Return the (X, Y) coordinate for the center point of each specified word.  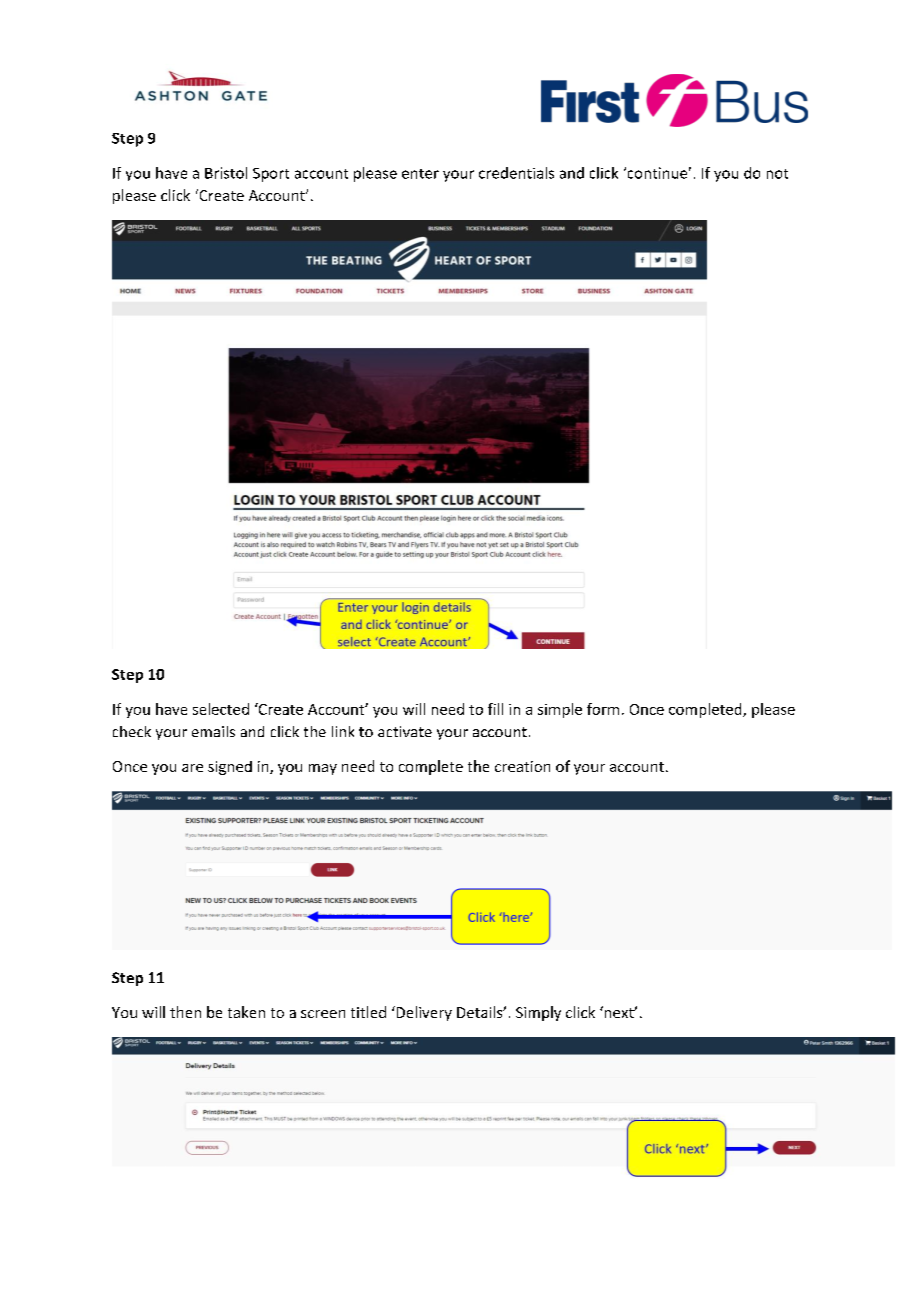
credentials (516, 173)
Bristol (226, 173)
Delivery (423, 1013)
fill (495, 709)
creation (522, 766)
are (192, 768)
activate (405, 731)
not (777, 174)
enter (420, 174)
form (603, 709)
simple (560, 710)
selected (221, 709)
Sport (271, 175)
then (185, 1012)
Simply (538, 1013)
